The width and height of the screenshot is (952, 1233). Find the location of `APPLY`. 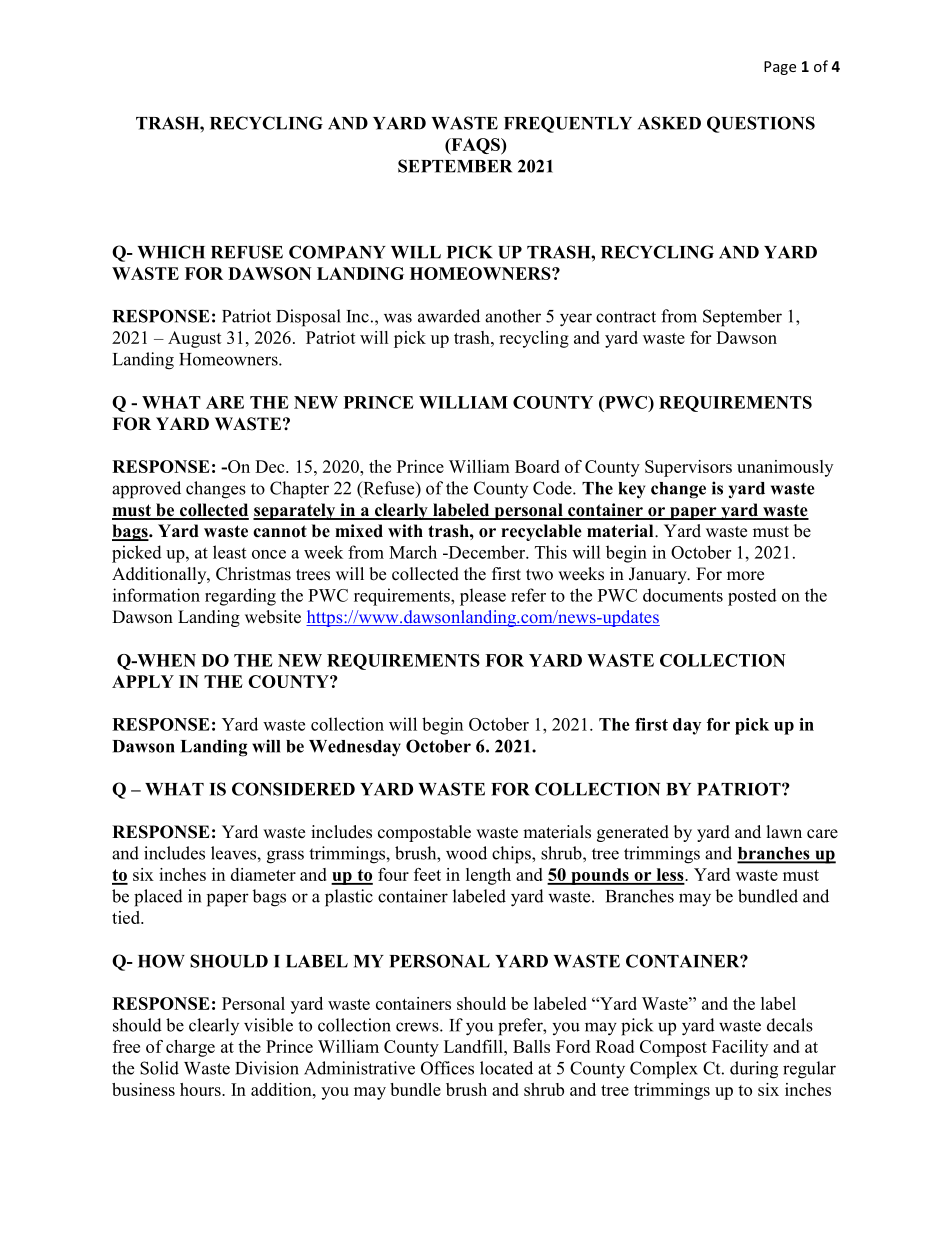

APPLY is located at coordinates (143, 681).
